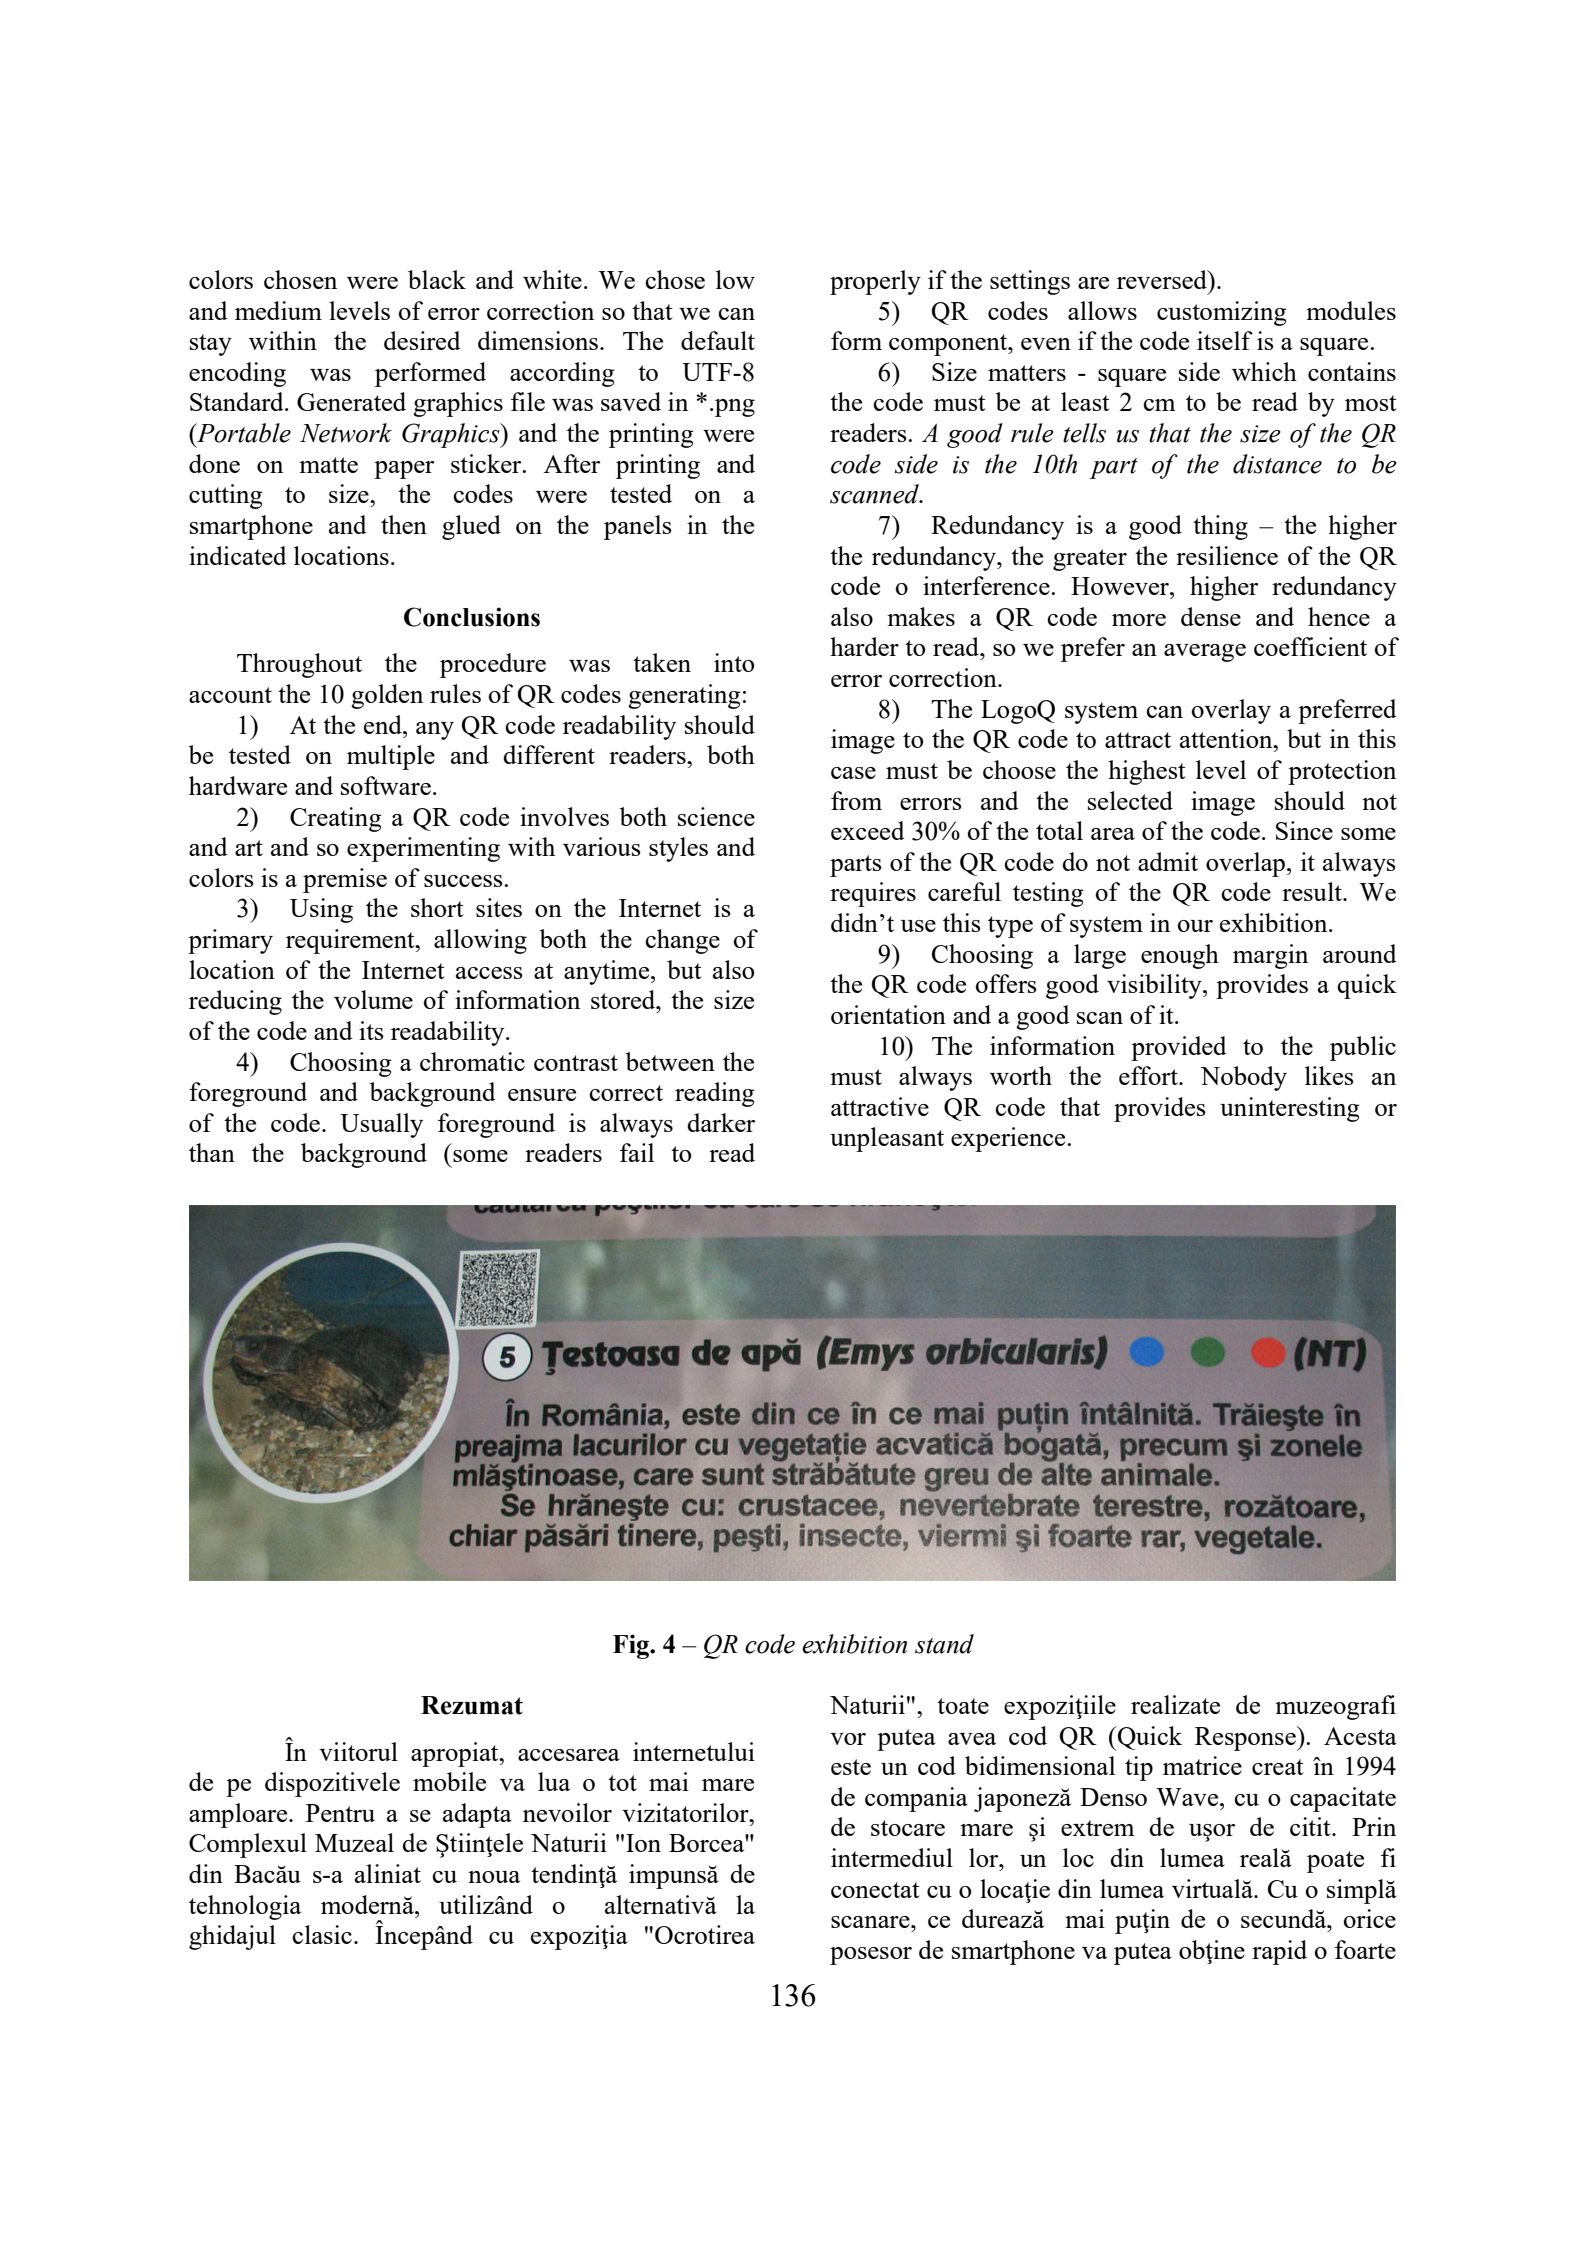  I want to click on itself, so click(1225, 340).
